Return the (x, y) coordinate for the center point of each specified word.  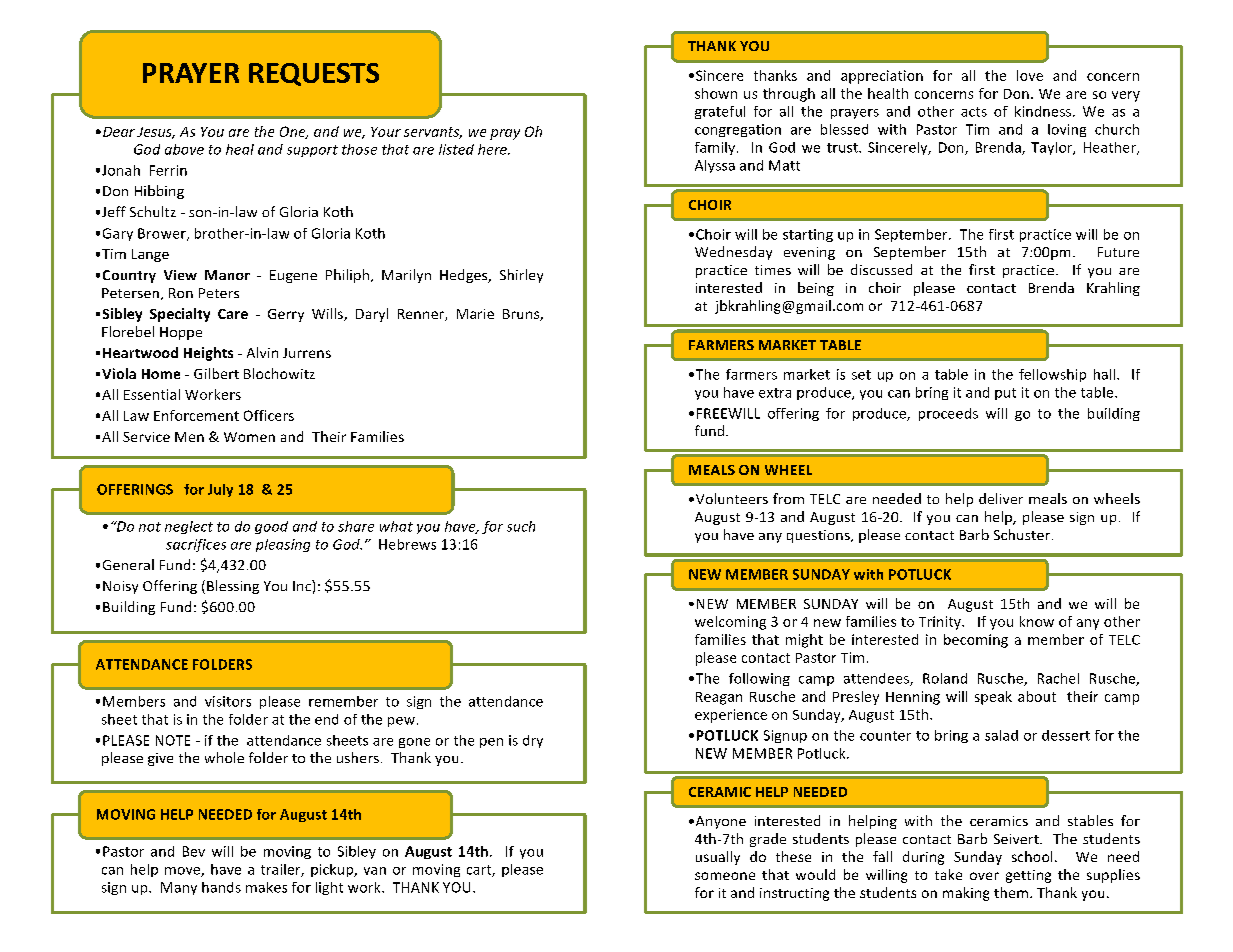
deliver (1001, 498)
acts (974, 112)
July (220, 490)
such (521, 526)
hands (221, 887)
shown (716, 93)
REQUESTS (314, 74)
